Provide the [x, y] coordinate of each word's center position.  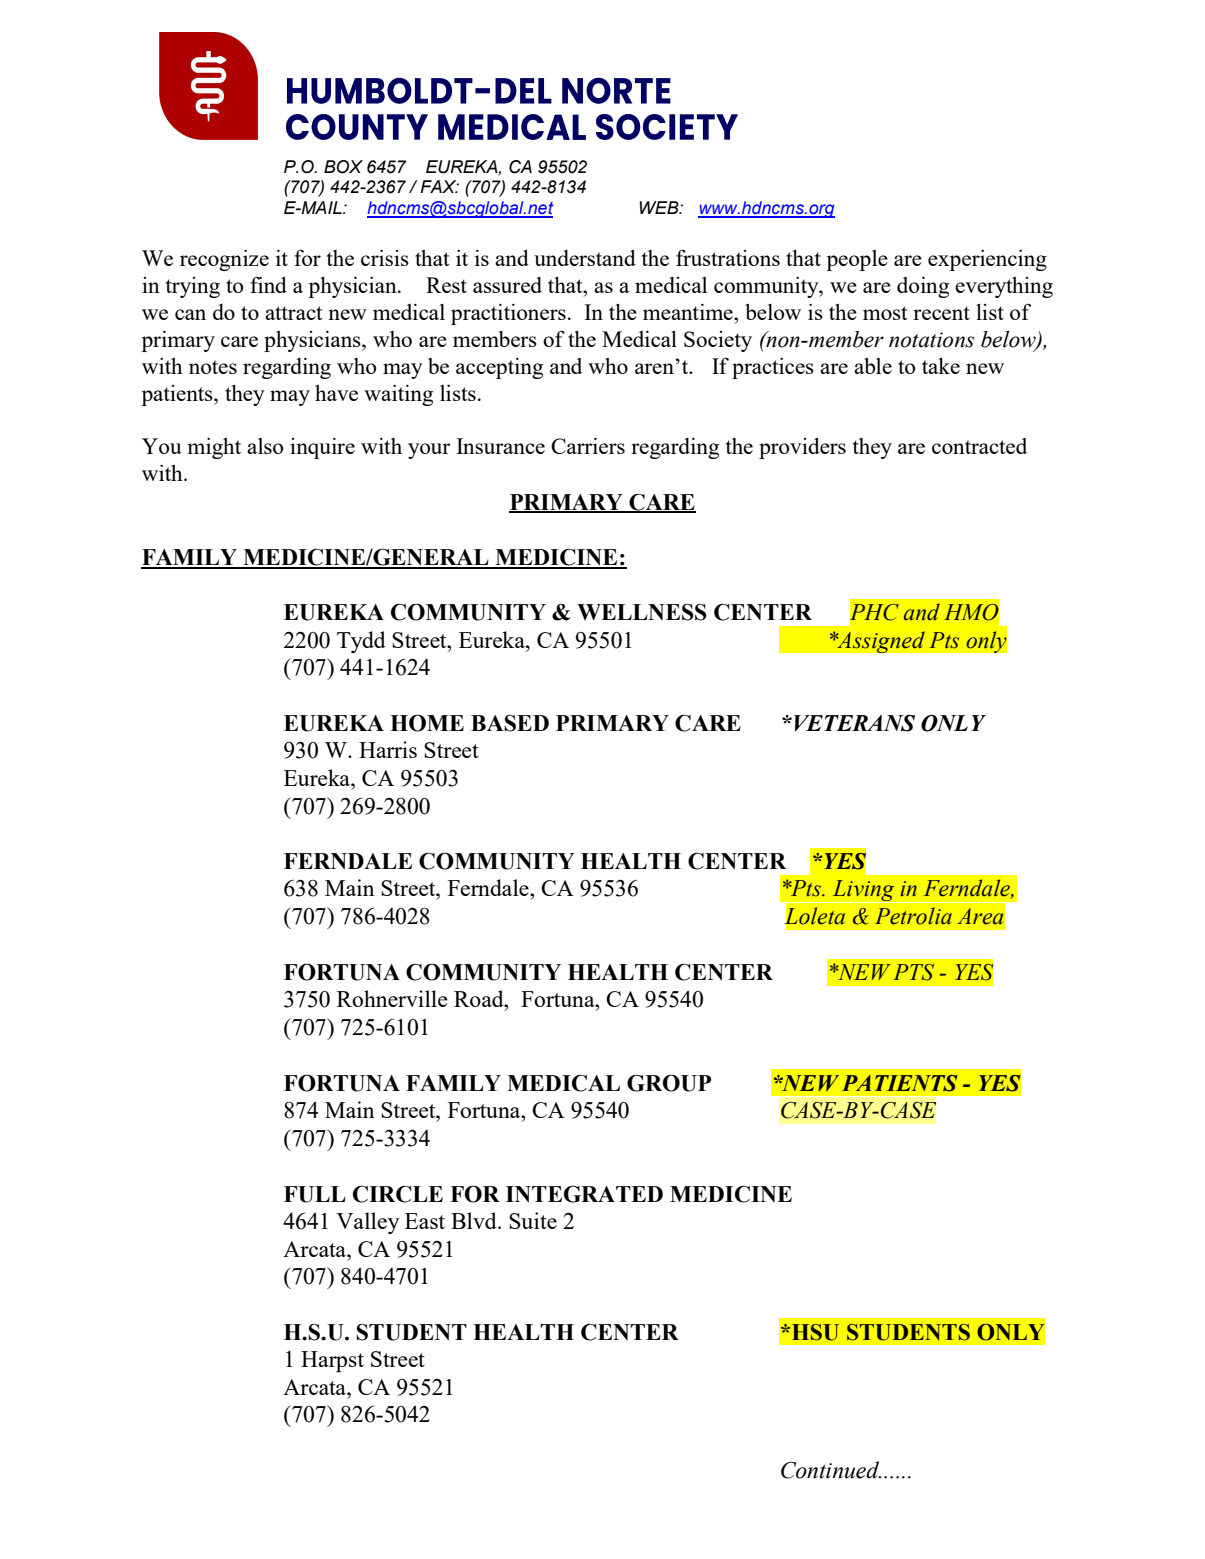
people [857, 260]
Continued [831, 1470]
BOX [343, 167]
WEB [660, 207]
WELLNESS [642, 612]
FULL [315, 1194]
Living [863, 891]
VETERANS [854, 723]
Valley [368, 1223]
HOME [427, 723]
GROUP [669, 1083]
